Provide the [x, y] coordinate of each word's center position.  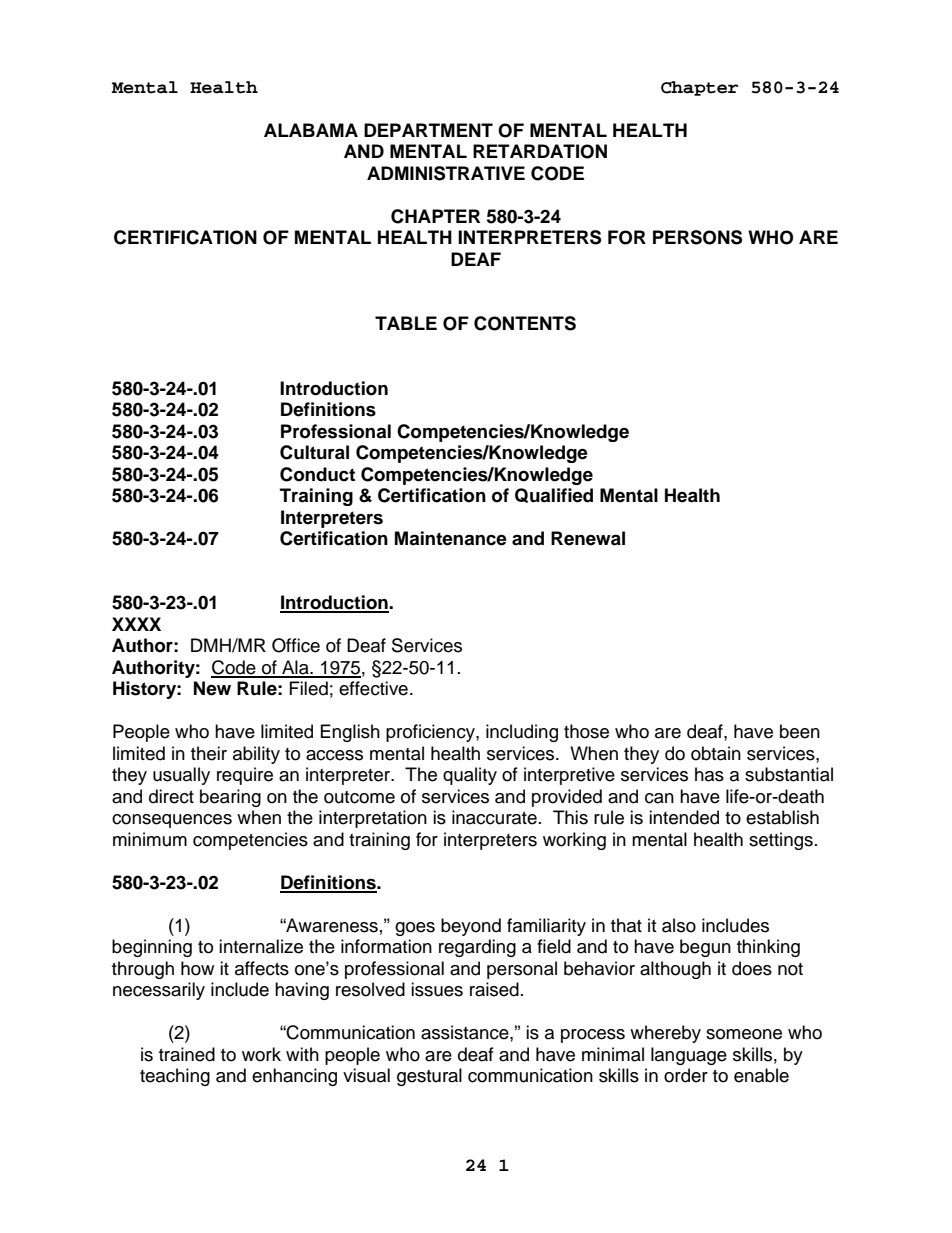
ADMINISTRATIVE [446, 173]
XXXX [136, 624]
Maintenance [451, 538]
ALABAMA [311, 130]
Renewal [588, 538]
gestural [429, 1077]
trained [187, 1054]
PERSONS [697, 237]
